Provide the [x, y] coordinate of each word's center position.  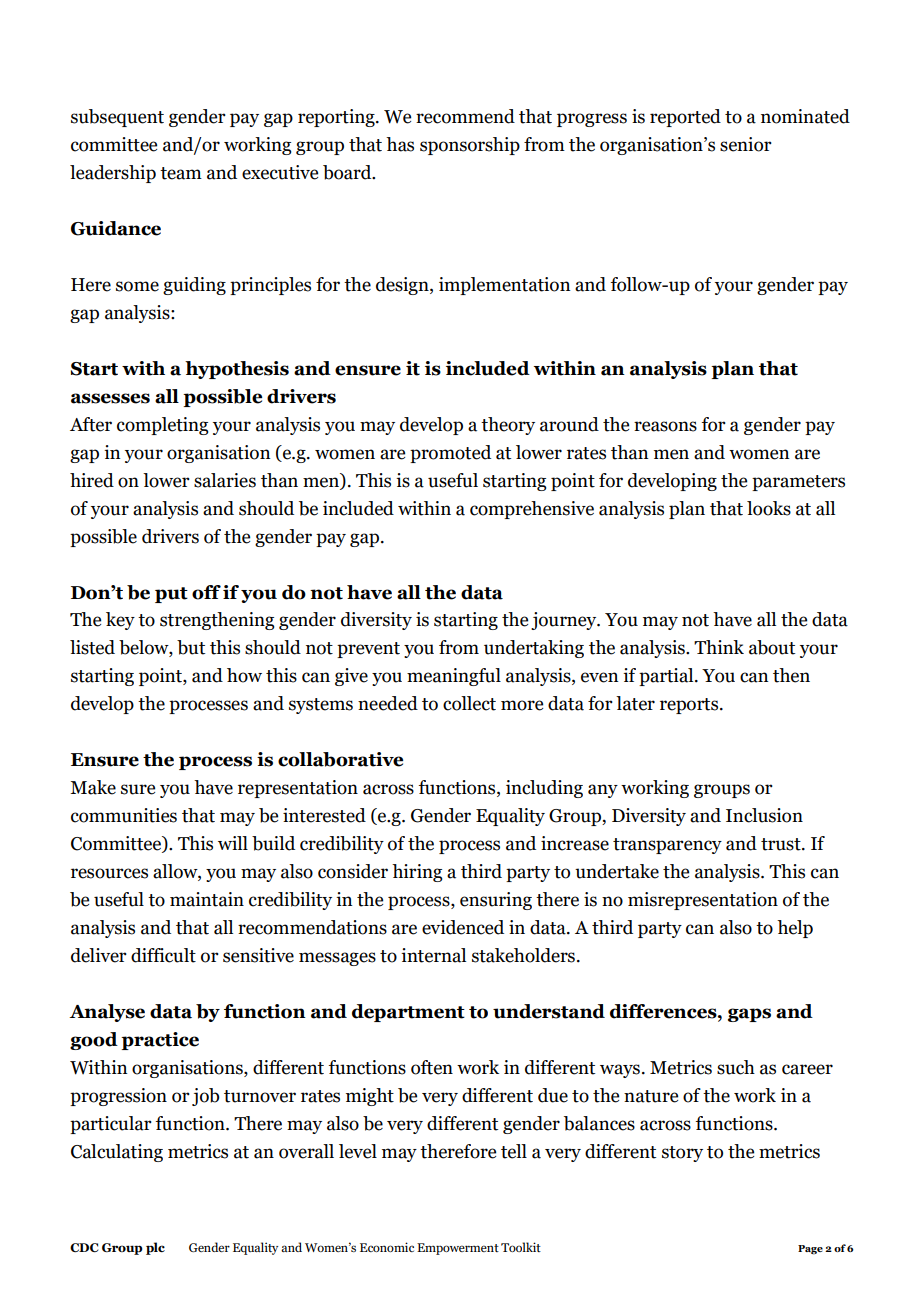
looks [769, 508]
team [181, 173]
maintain [207, 899]
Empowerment [458, 1249]
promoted [450, 454]
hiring [417, 873]
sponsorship [470, 146]
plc [155, 1248]
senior [746, 144]
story [682, 1154]
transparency [667, 846]
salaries [225, 480]
